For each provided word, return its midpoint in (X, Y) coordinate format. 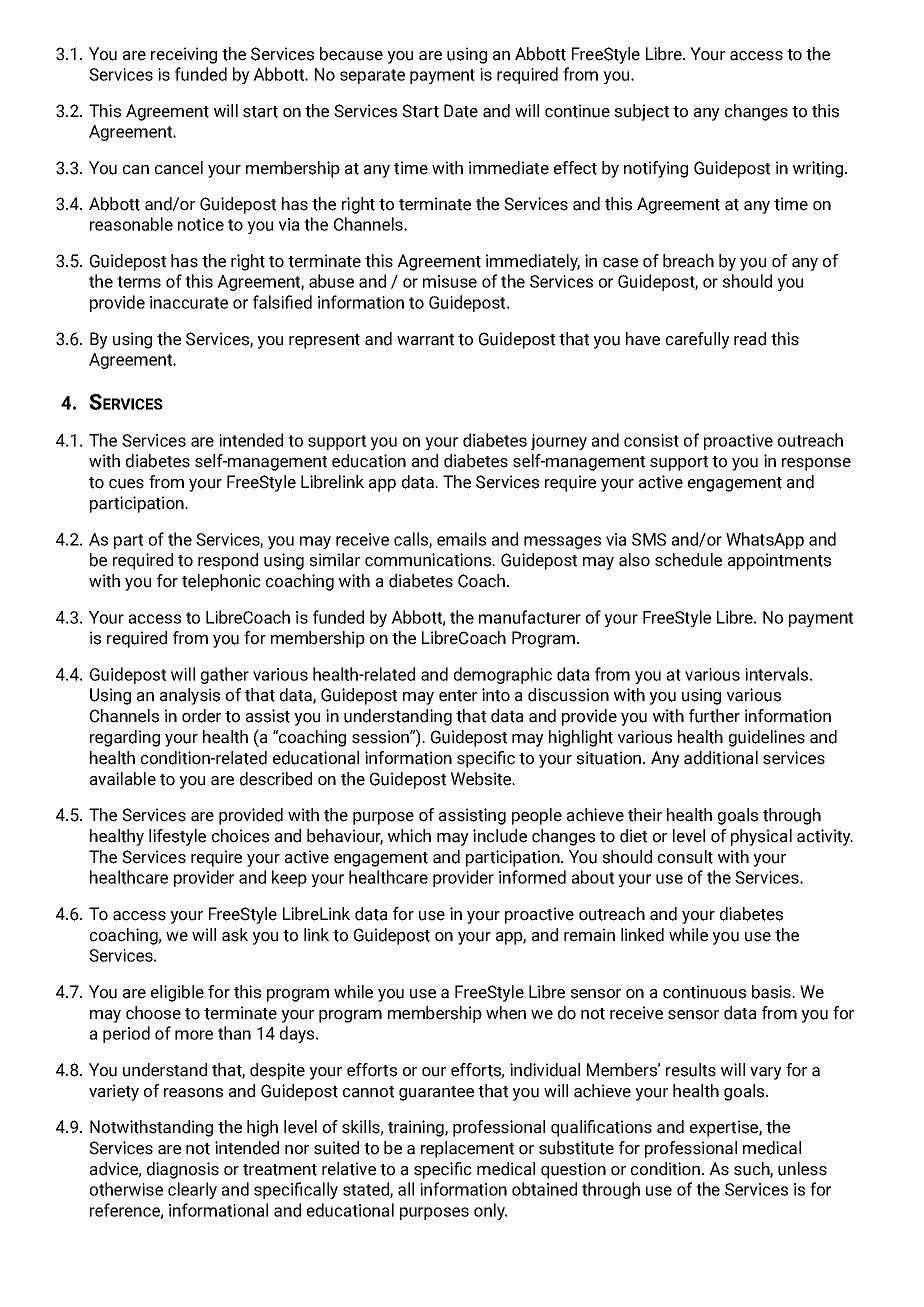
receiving (184, 55)
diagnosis (183, 1170)
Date (461, 111)
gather (225, 675)
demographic (503, 675)
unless (802, 1169)
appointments (779, 561)
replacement (467, 1149)
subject (642, 112)
